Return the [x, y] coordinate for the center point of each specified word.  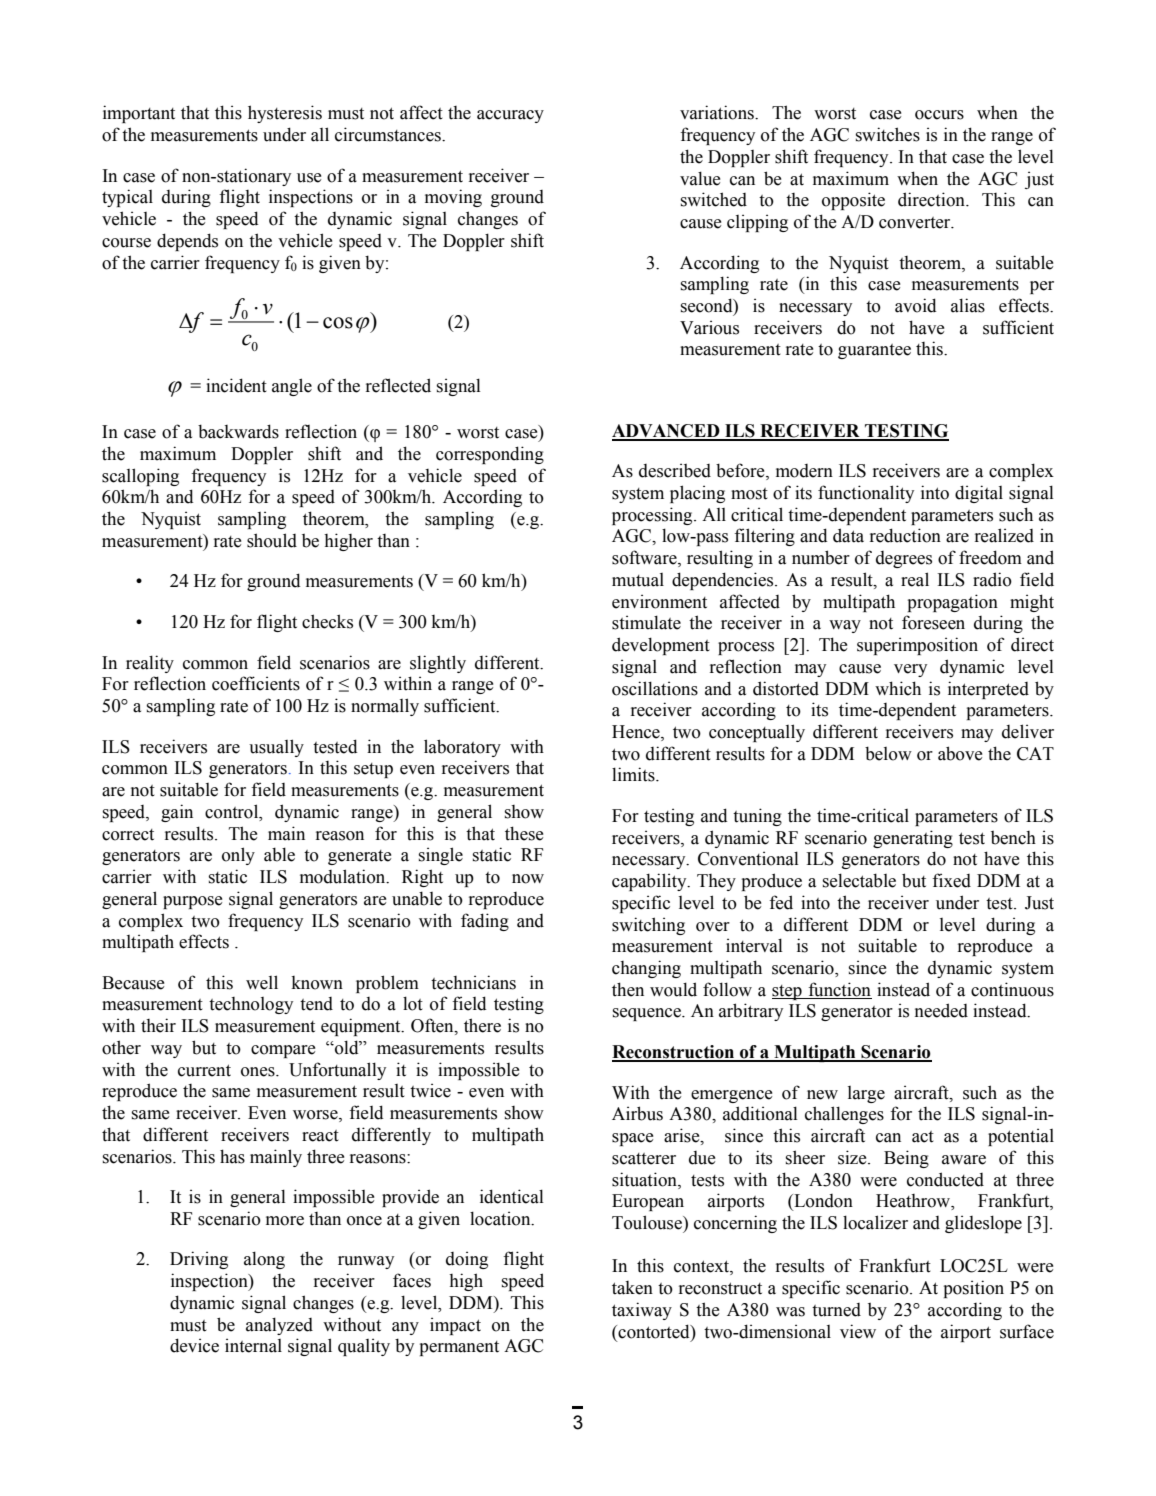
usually [276, 748]
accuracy [510, 116]
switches [888, 134]
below [888, 753]
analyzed [279, 1326]
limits [634, 774]
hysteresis [285, 114]
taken [632, 1288]
